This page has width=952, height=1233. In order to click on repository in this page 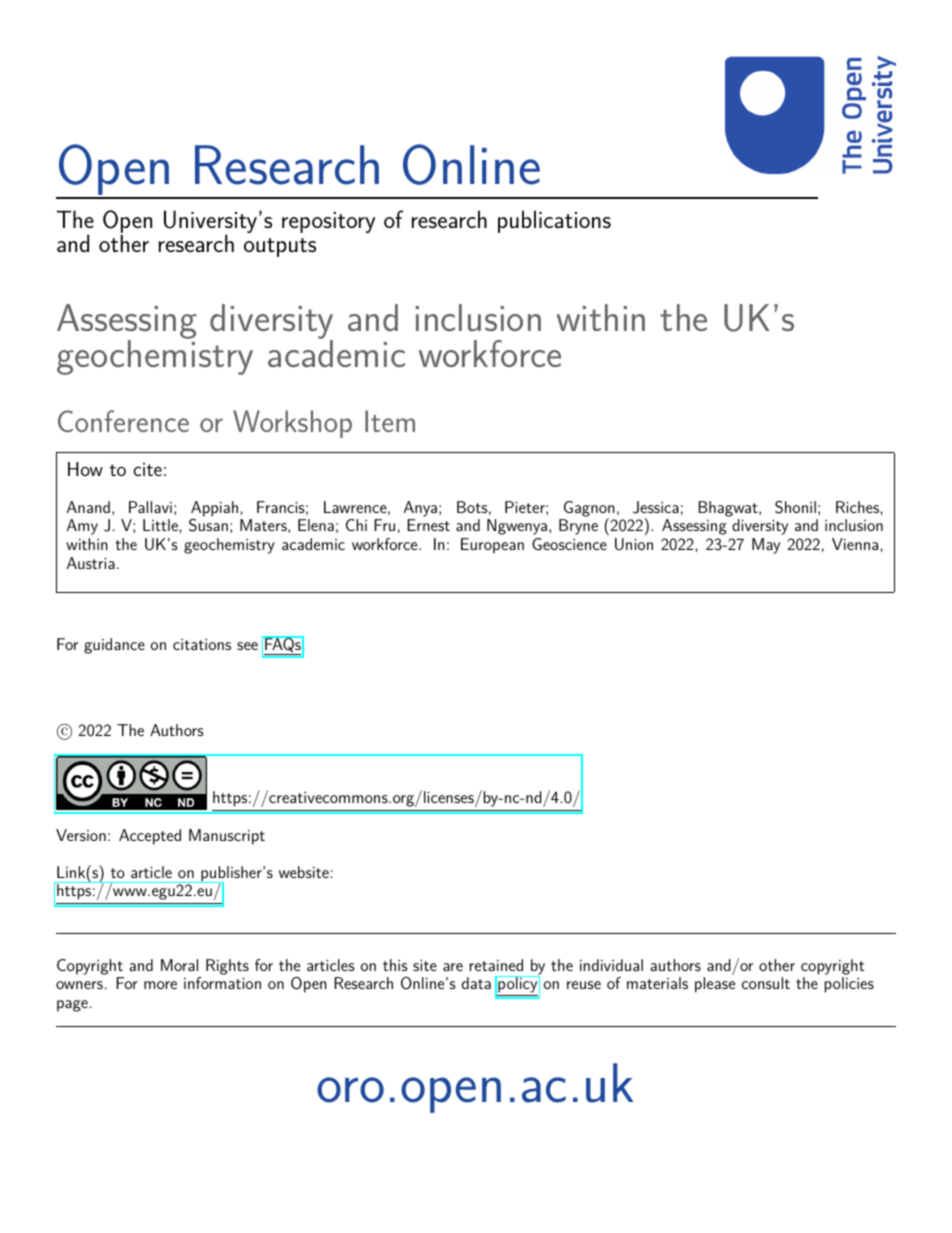, I will do `click(328, 222)`.
